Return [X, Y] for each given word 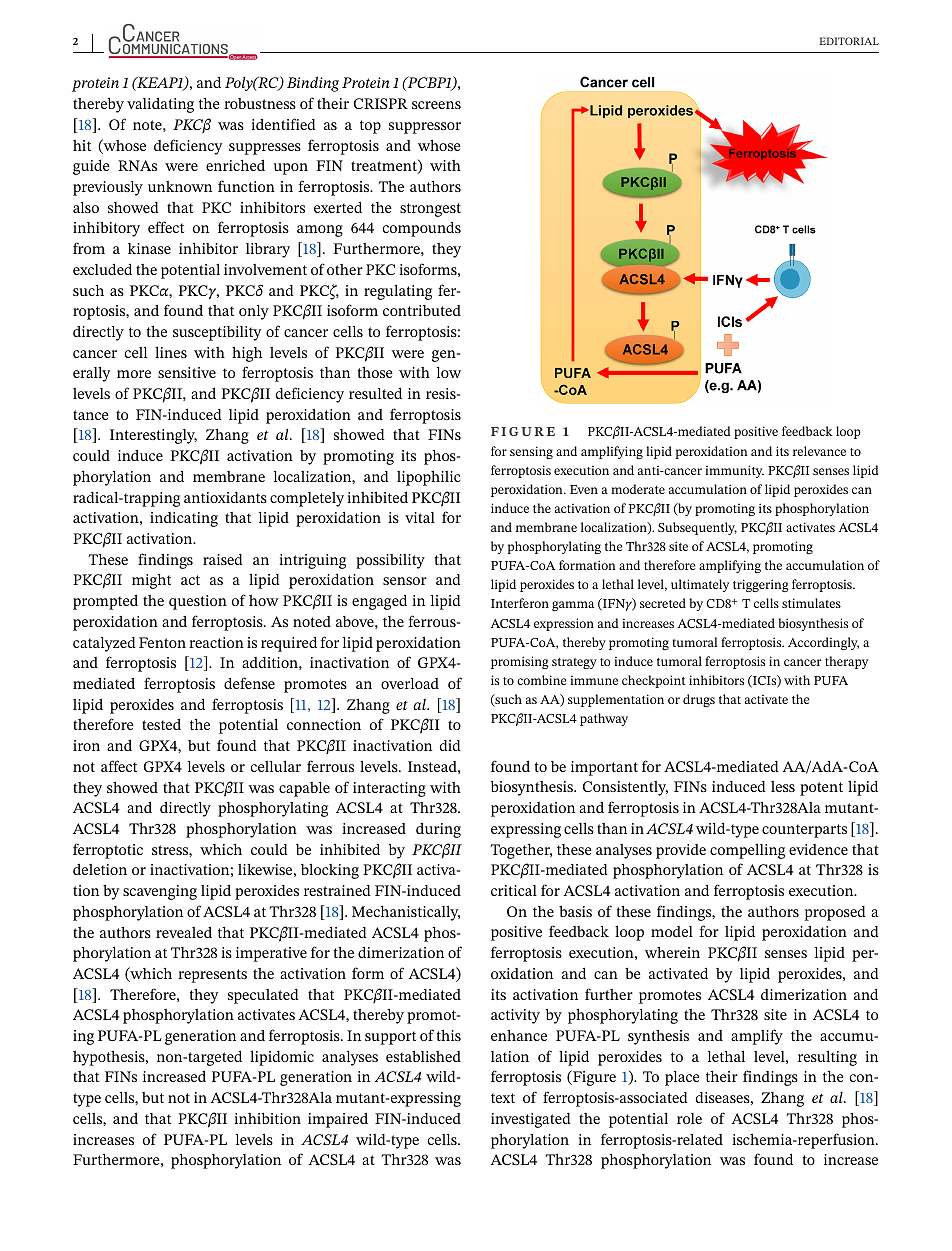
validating [160, 105]
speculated [263, 996]
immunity [734, 471]
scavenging [160, 892]
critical [514, 890]
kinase [149, 248]
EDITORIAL [849, 41]
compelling [747, 851]
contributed [422, 310]
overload [410, 683]
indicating [184, 519]
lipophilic [428, 478]
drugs [699, 700]
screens [436, 105]
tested [161, 724]
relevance [819, 451]
